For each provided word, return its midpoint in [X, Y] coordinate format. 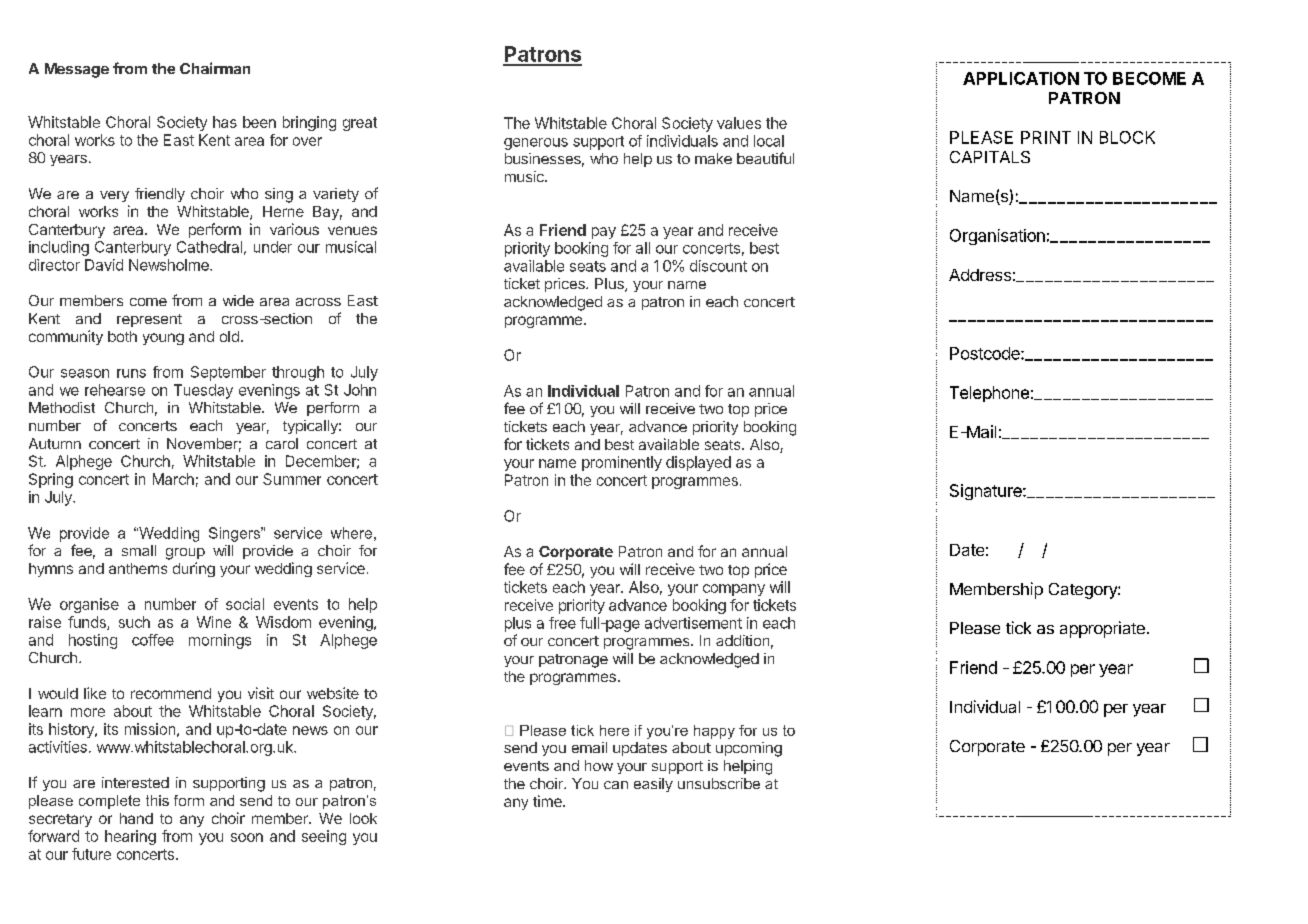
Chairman [215, 68]
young [163, 339]
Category [1084, 591]
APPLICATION [1021, 78]
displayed [698, 463]
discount [718, 266]
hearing [130, 837]
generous [536, 144]
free [562, 623]
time [548, 801]
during [194, 569]
